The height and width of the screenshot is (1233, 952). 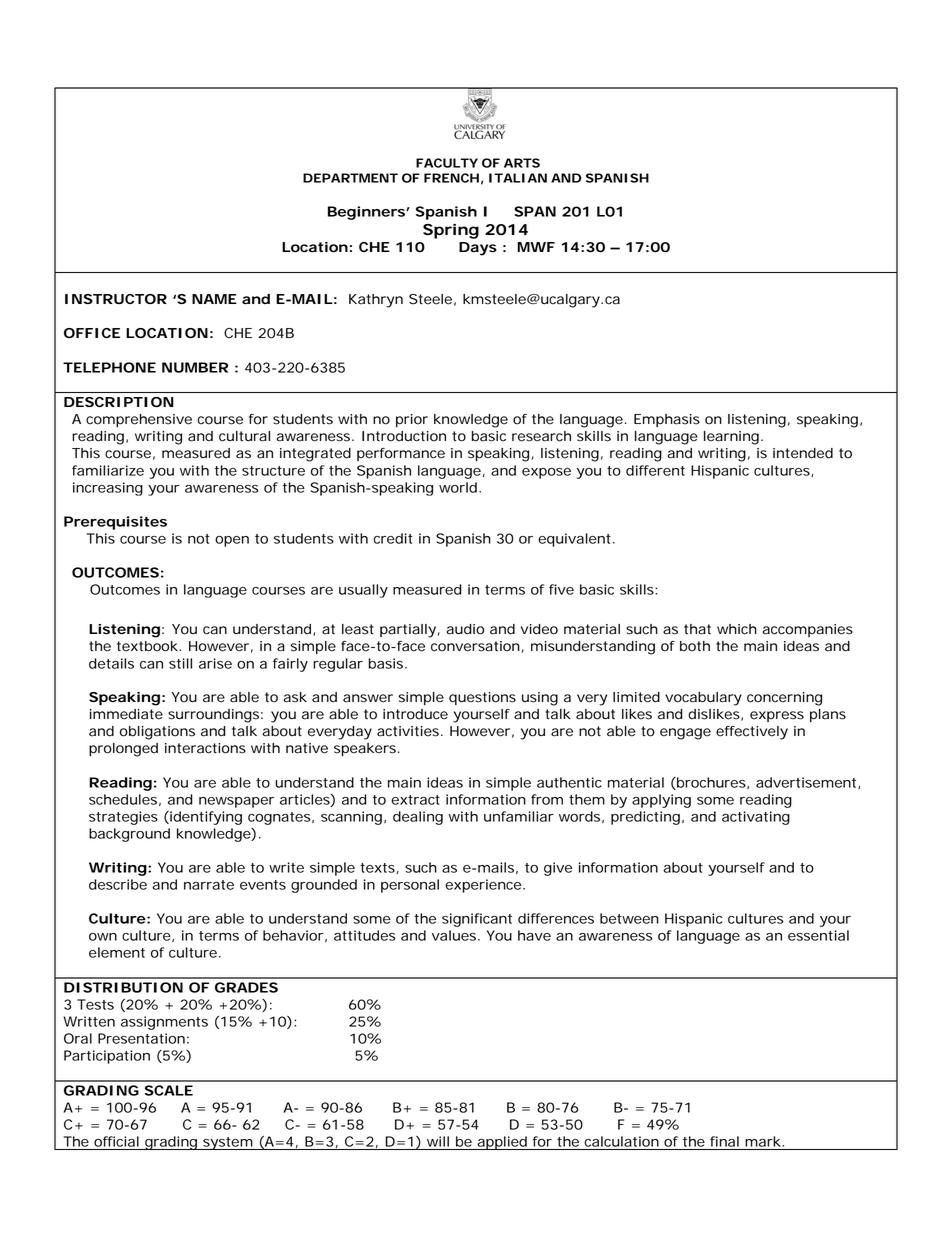 What do you see at coordinates (475, 646) in the screenshot?
I see `conversation` at bounding box center [475, 646].
